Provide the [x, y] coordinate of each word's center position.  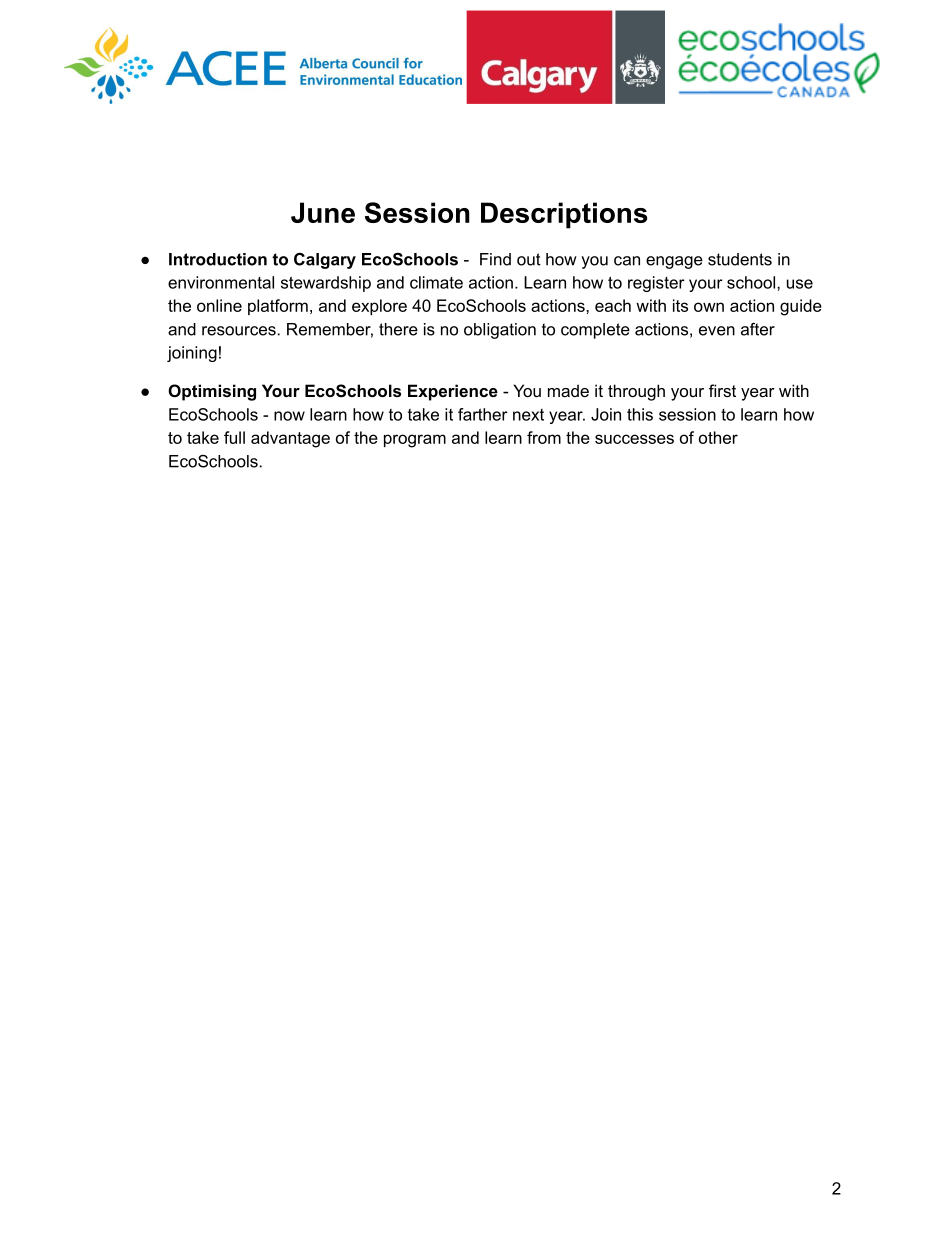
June [323, 212]
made [568, 390]
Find [495, 259]
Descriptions [564, 215]
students [740, 259]
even [717, 331]
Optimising [212, 392]
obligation [500, 331]
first [722, 390]
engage [674, 262]
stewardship [326, 284]
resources [240, 331]
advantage [290, 439]
